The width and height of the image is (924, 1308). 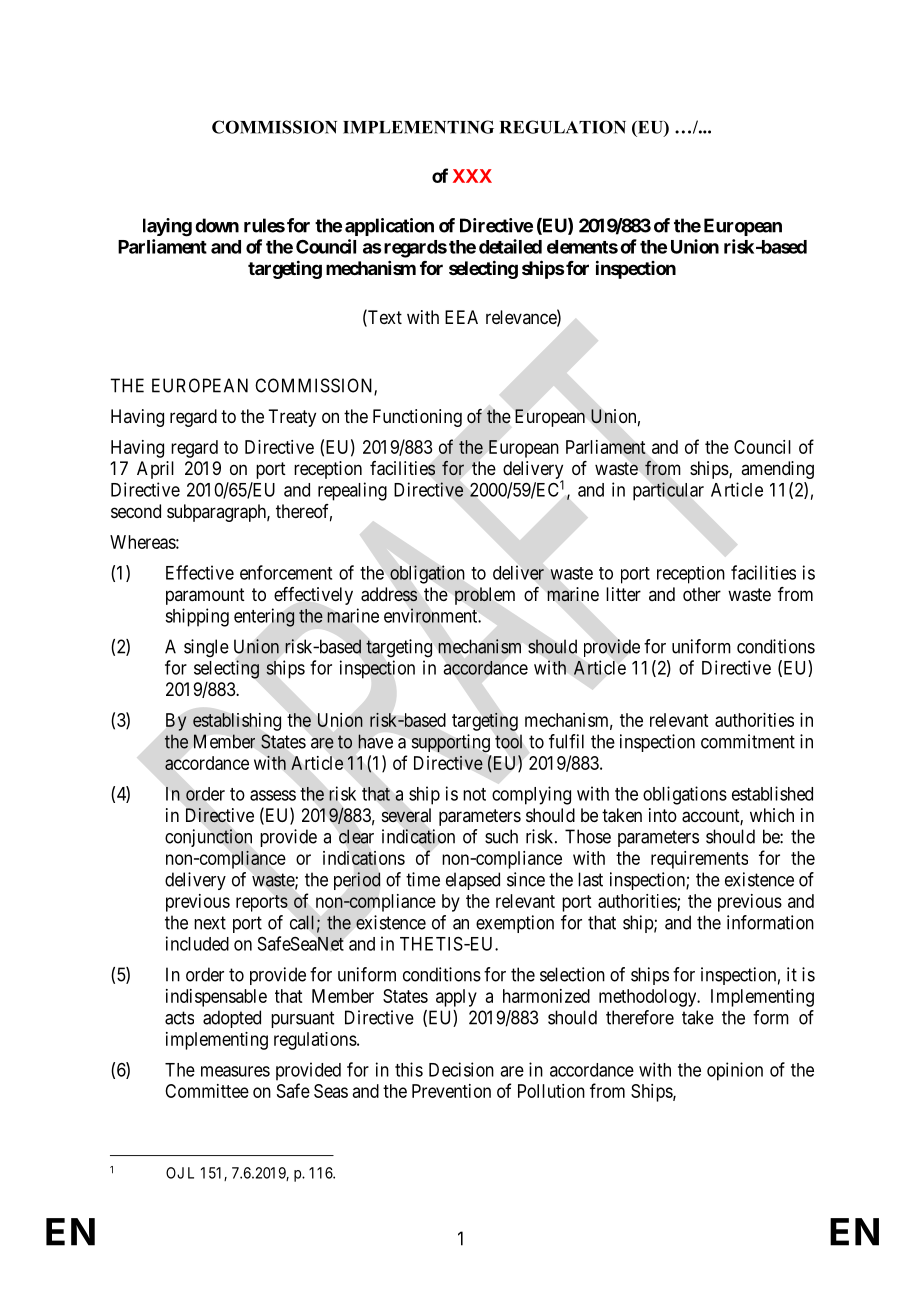 I want to click on XXX, so click(x=472, y=176).
